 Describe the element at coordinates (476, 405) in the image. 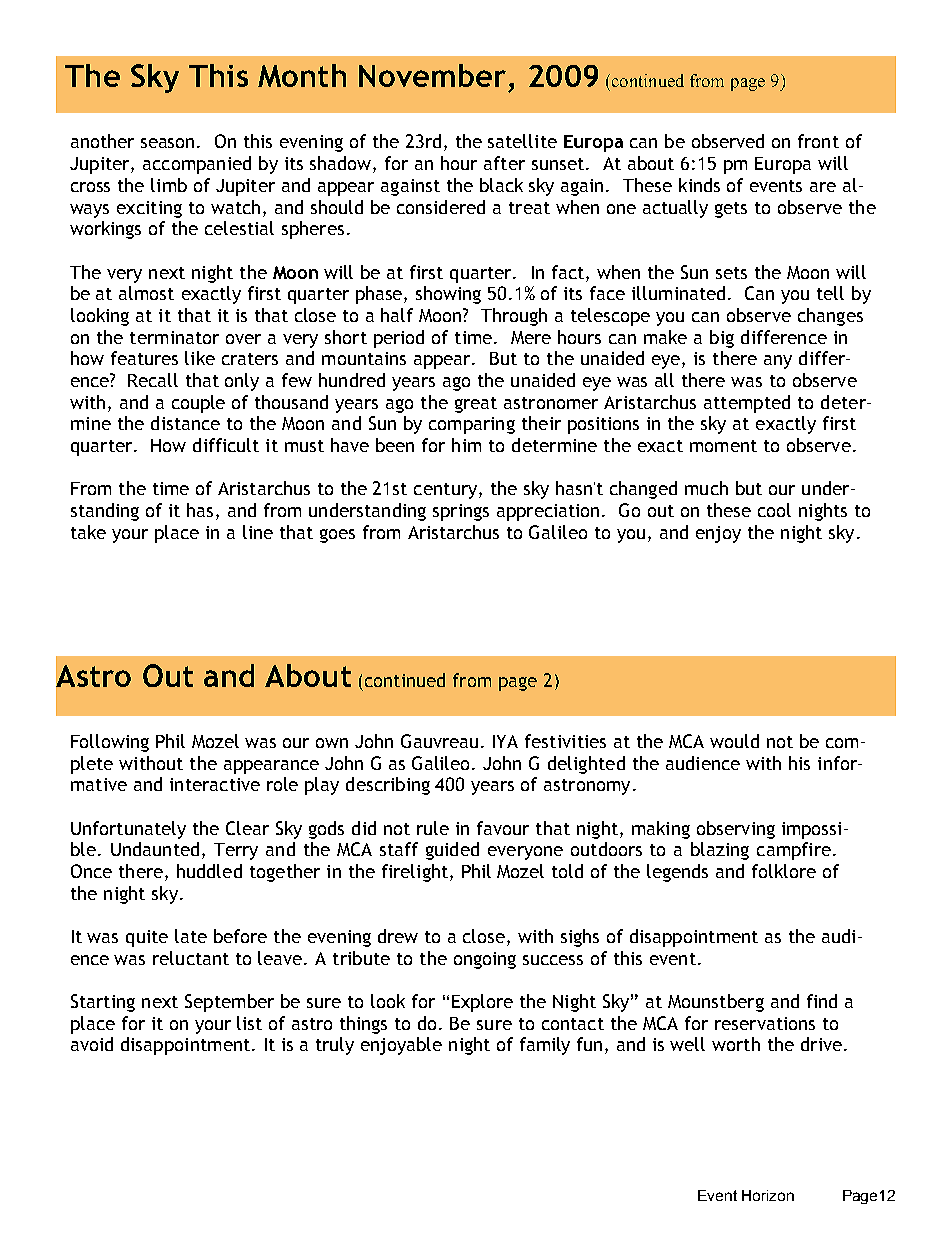

I see `great` at that location.
